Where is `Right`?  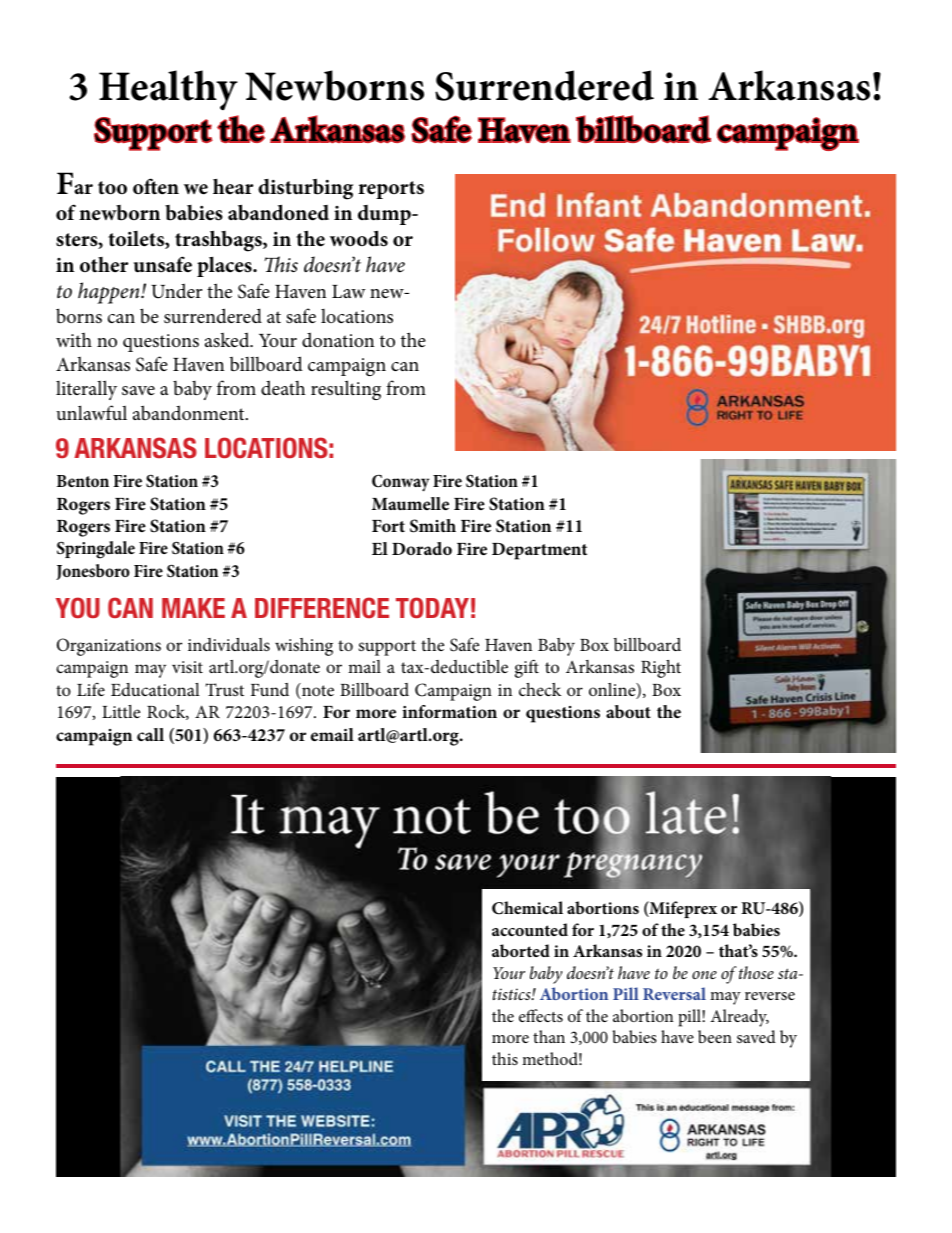 Right is located at coordinates (661, 669).
